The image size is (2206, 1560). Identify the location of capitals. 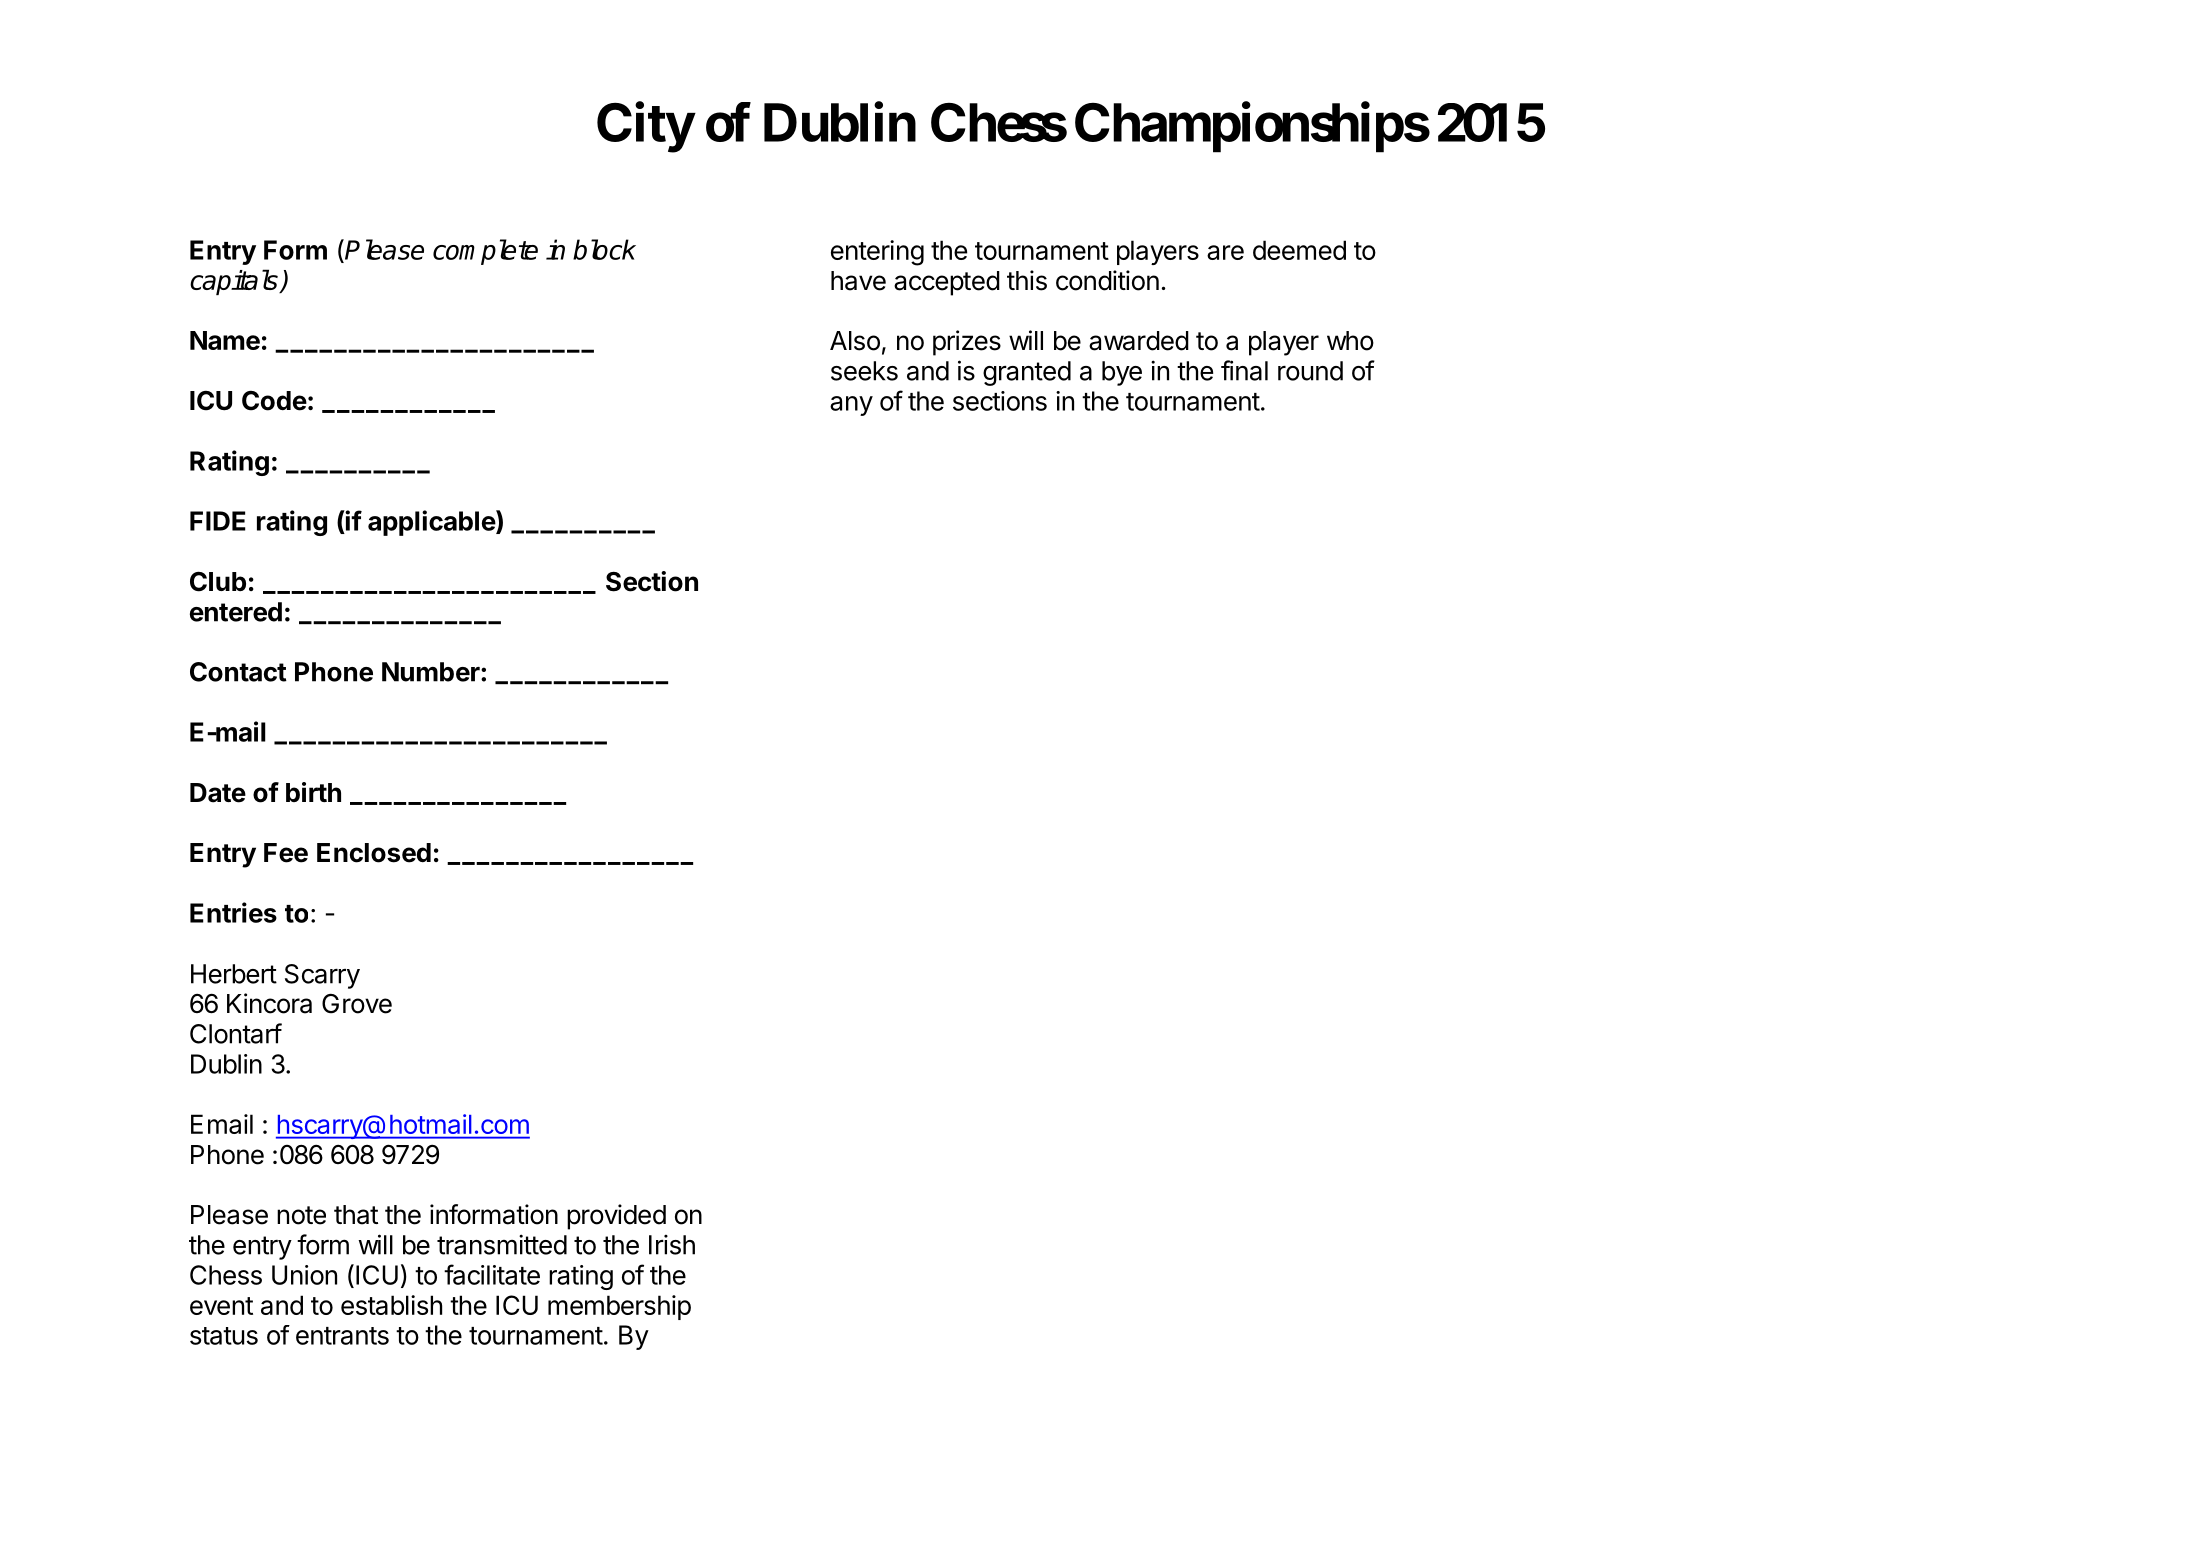
(235, 282).
